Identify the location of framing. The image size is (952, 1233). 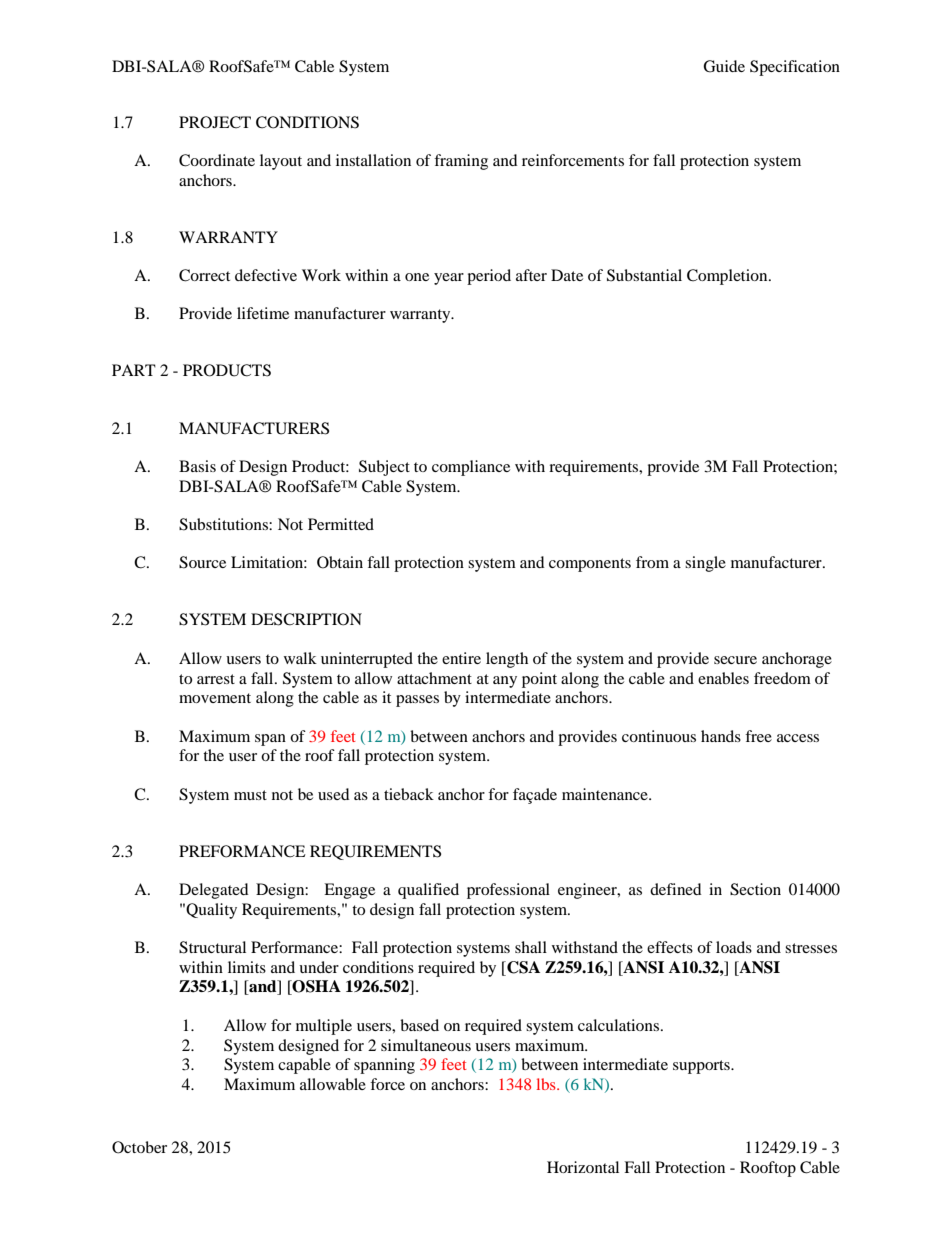
(461, 162).
